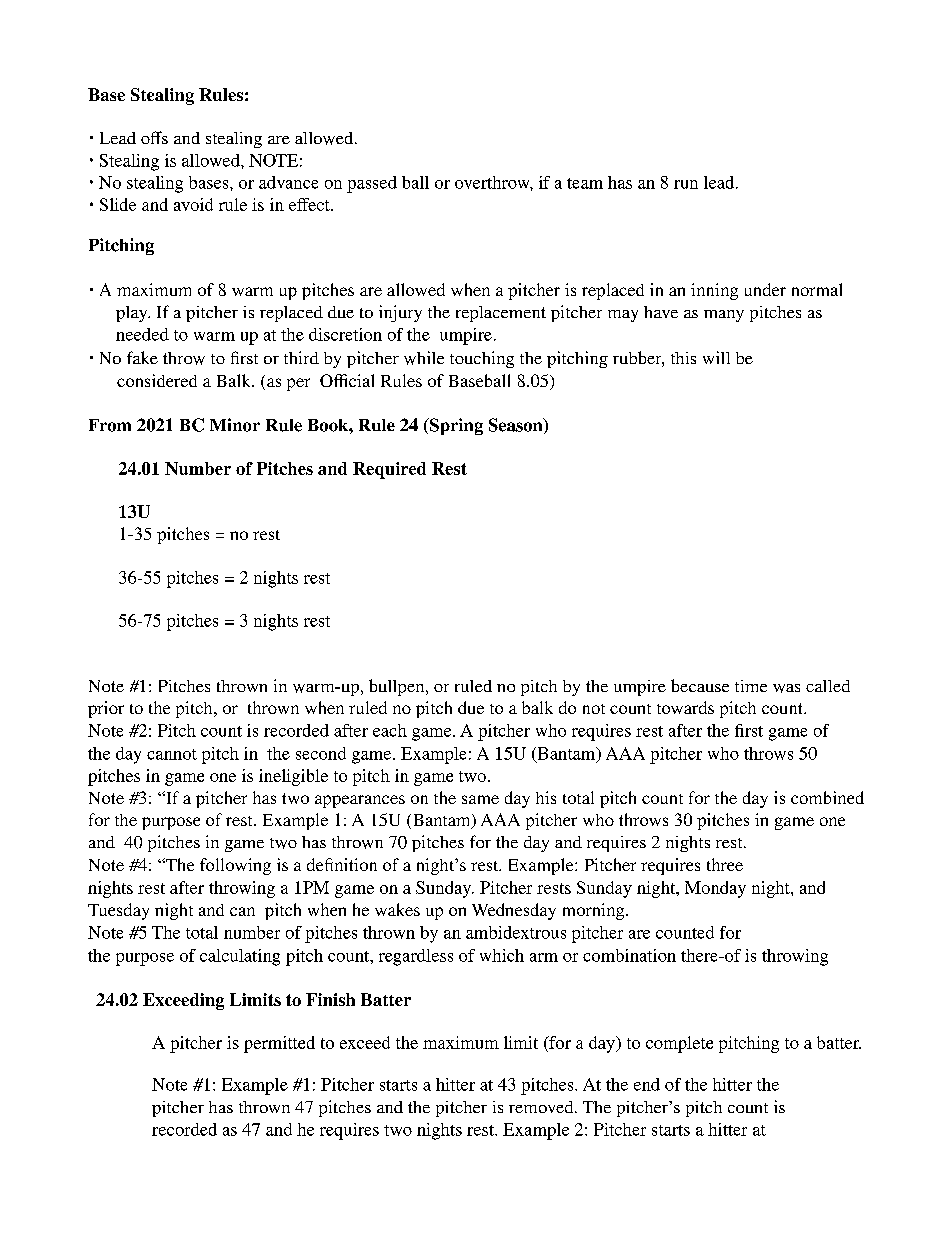  I want to click on time, so click(751, 686).
